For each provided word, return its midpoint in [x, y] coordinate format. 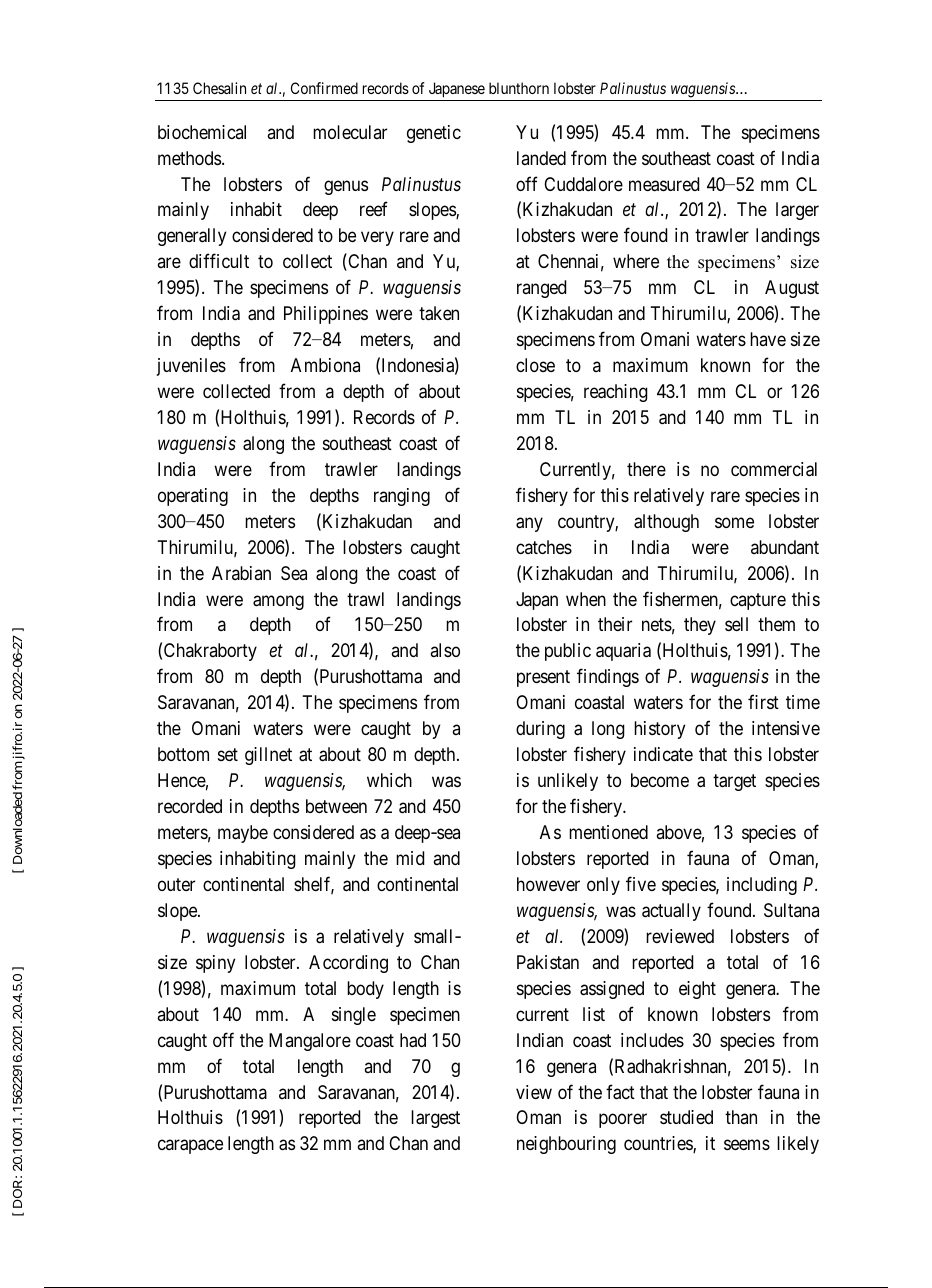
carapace [190, 1147]
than [741, 1117]
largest [435, 1119]
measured [664, 184]
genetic [434, 134]
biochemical [202, 132]
